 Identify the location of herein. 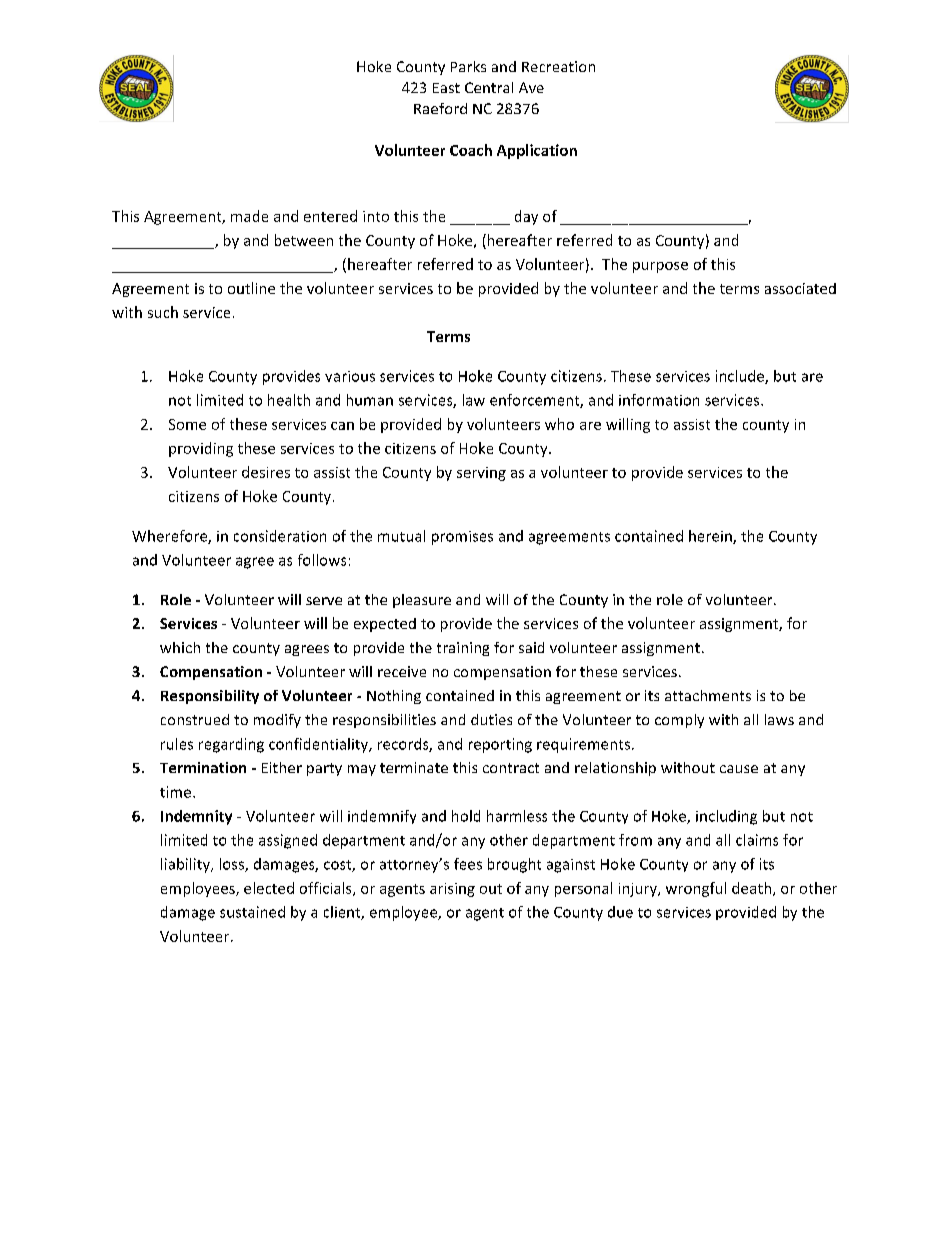
(711, 537).
